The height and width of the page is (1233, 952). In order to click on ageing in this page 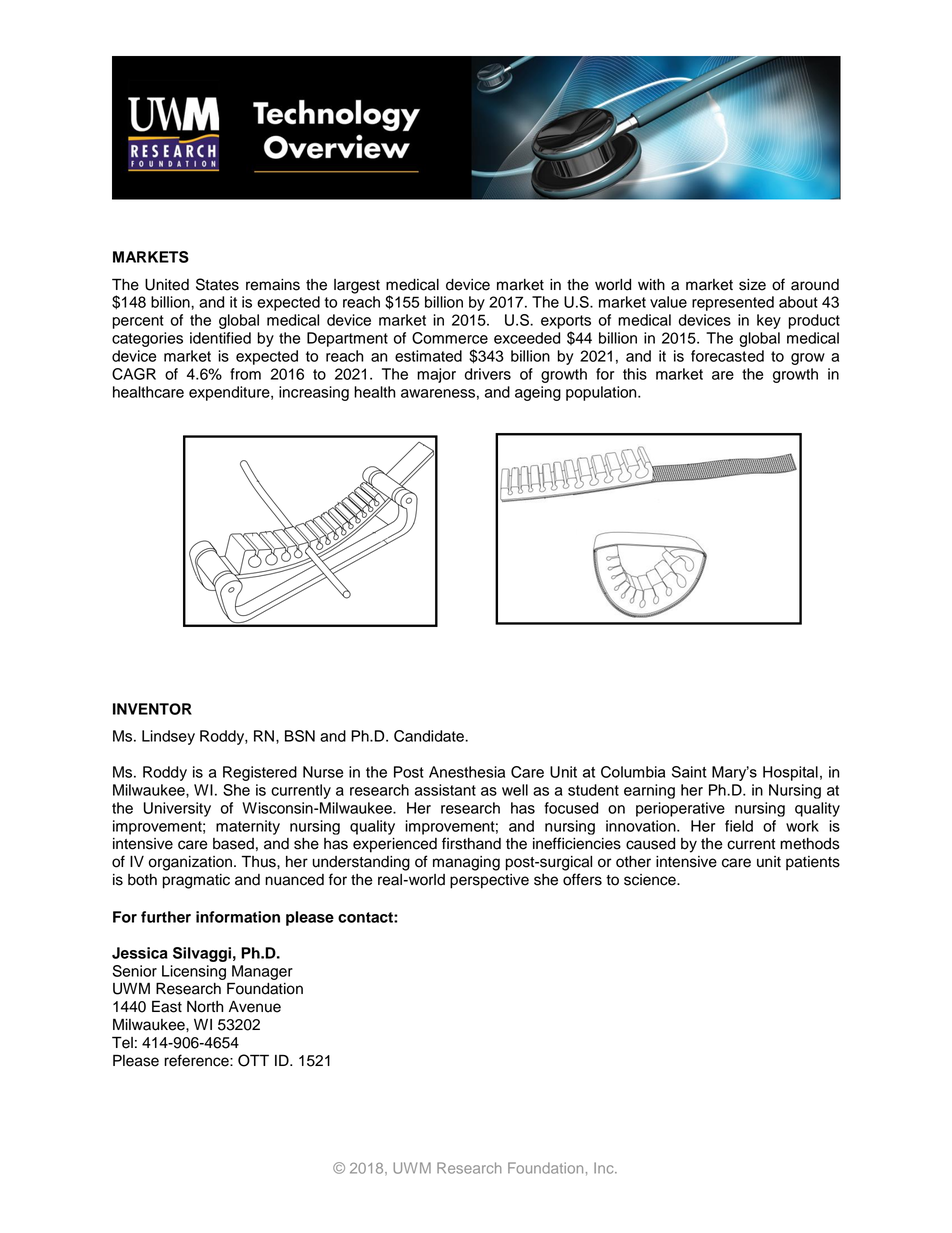, I will do `click(538, 393)`.
